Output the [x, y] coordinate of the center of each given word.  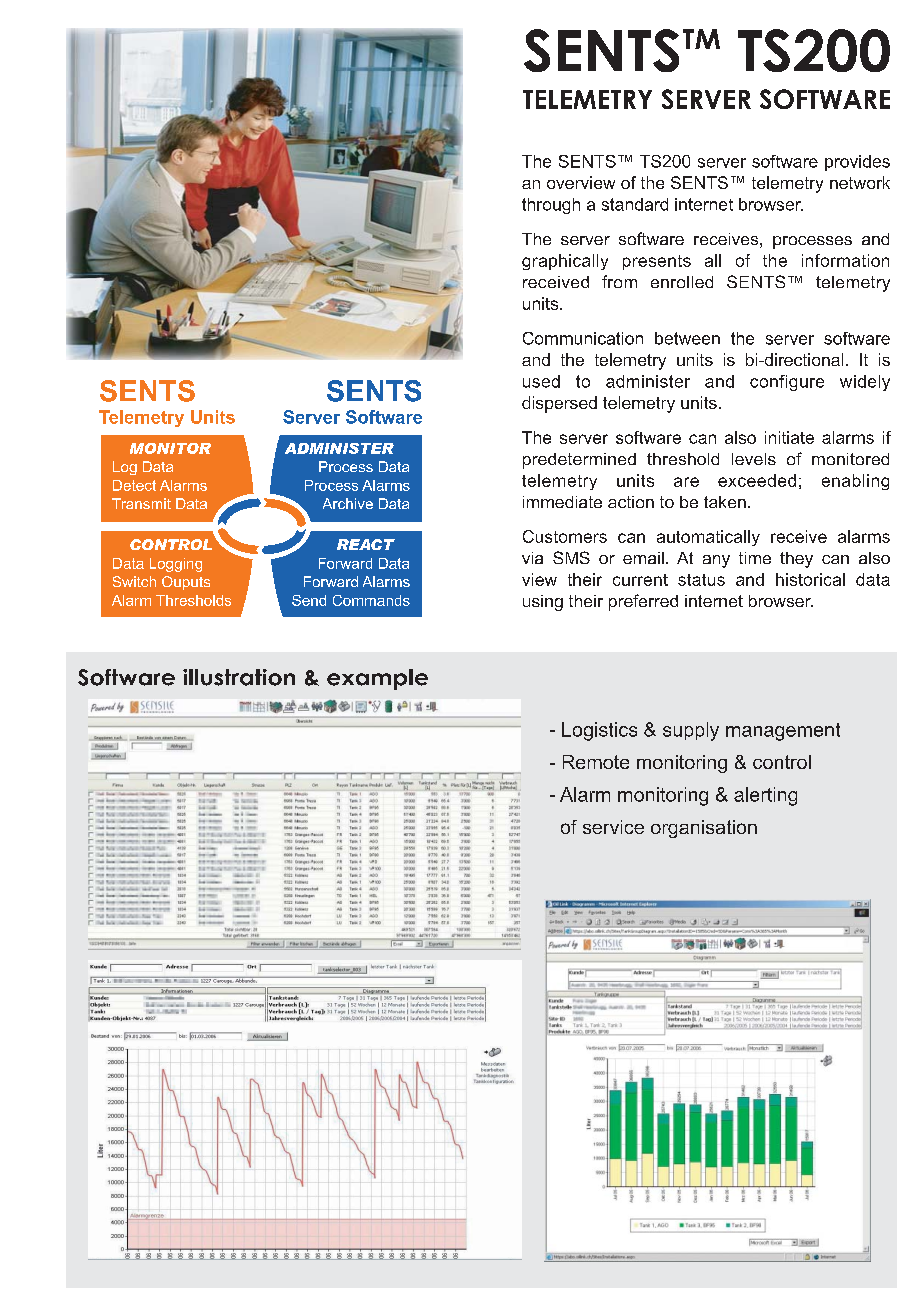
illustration [239, 677]
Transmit [141, 503]
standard [635, 204]
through [551, 206]
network [860, 182]
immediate [562, 502]
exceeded [757, 480]
